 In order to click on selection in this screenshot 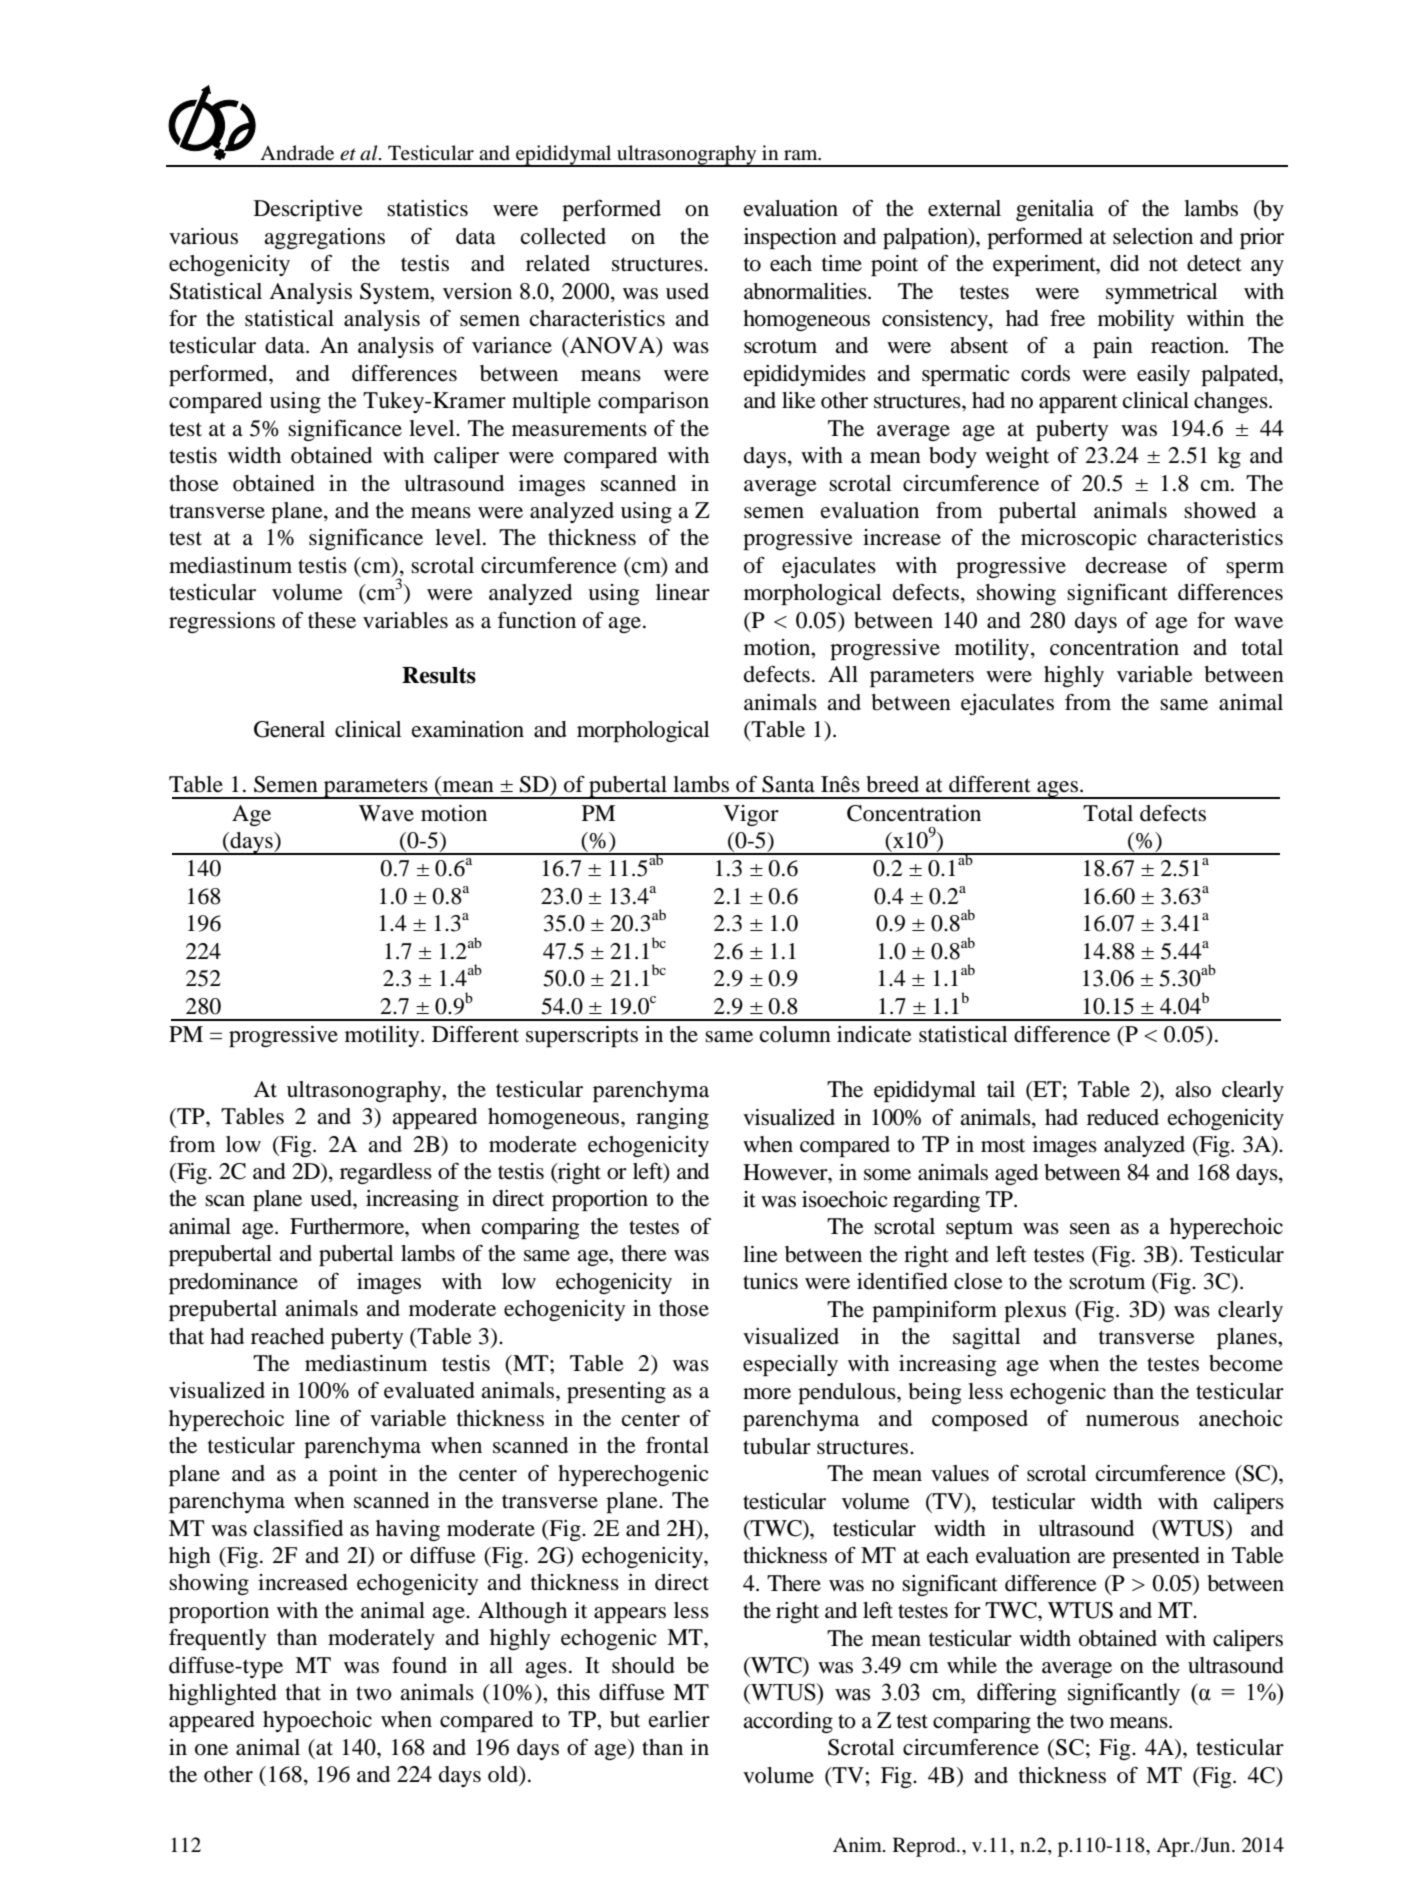, I will do `click(1153, 236)`.
